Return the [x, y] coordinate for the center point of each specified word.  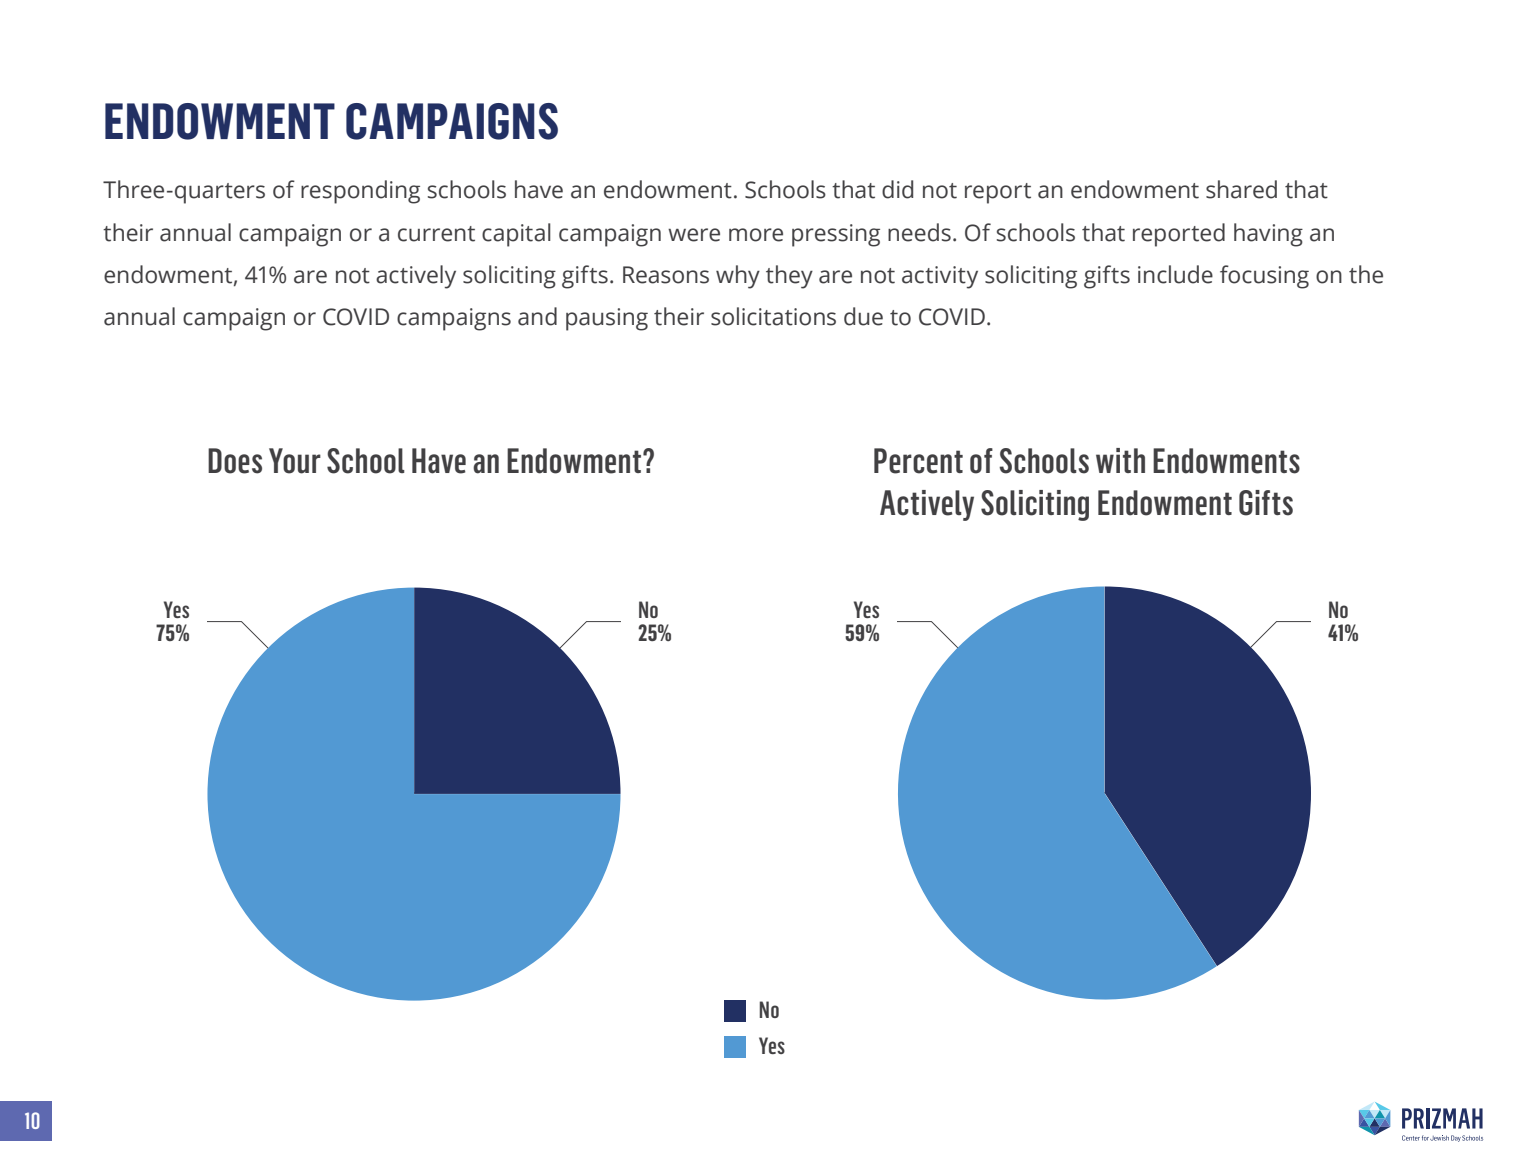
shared [1241, 189]
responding [360, 192]
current [436, 234]
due [863, 316]
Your [295, 461]
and [537, 316]
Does [235, 461]
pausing [607, 319]
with [1120, 460]
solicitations [773, 316]
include [1175, 274]
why [738, 277]
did [897, 189]
